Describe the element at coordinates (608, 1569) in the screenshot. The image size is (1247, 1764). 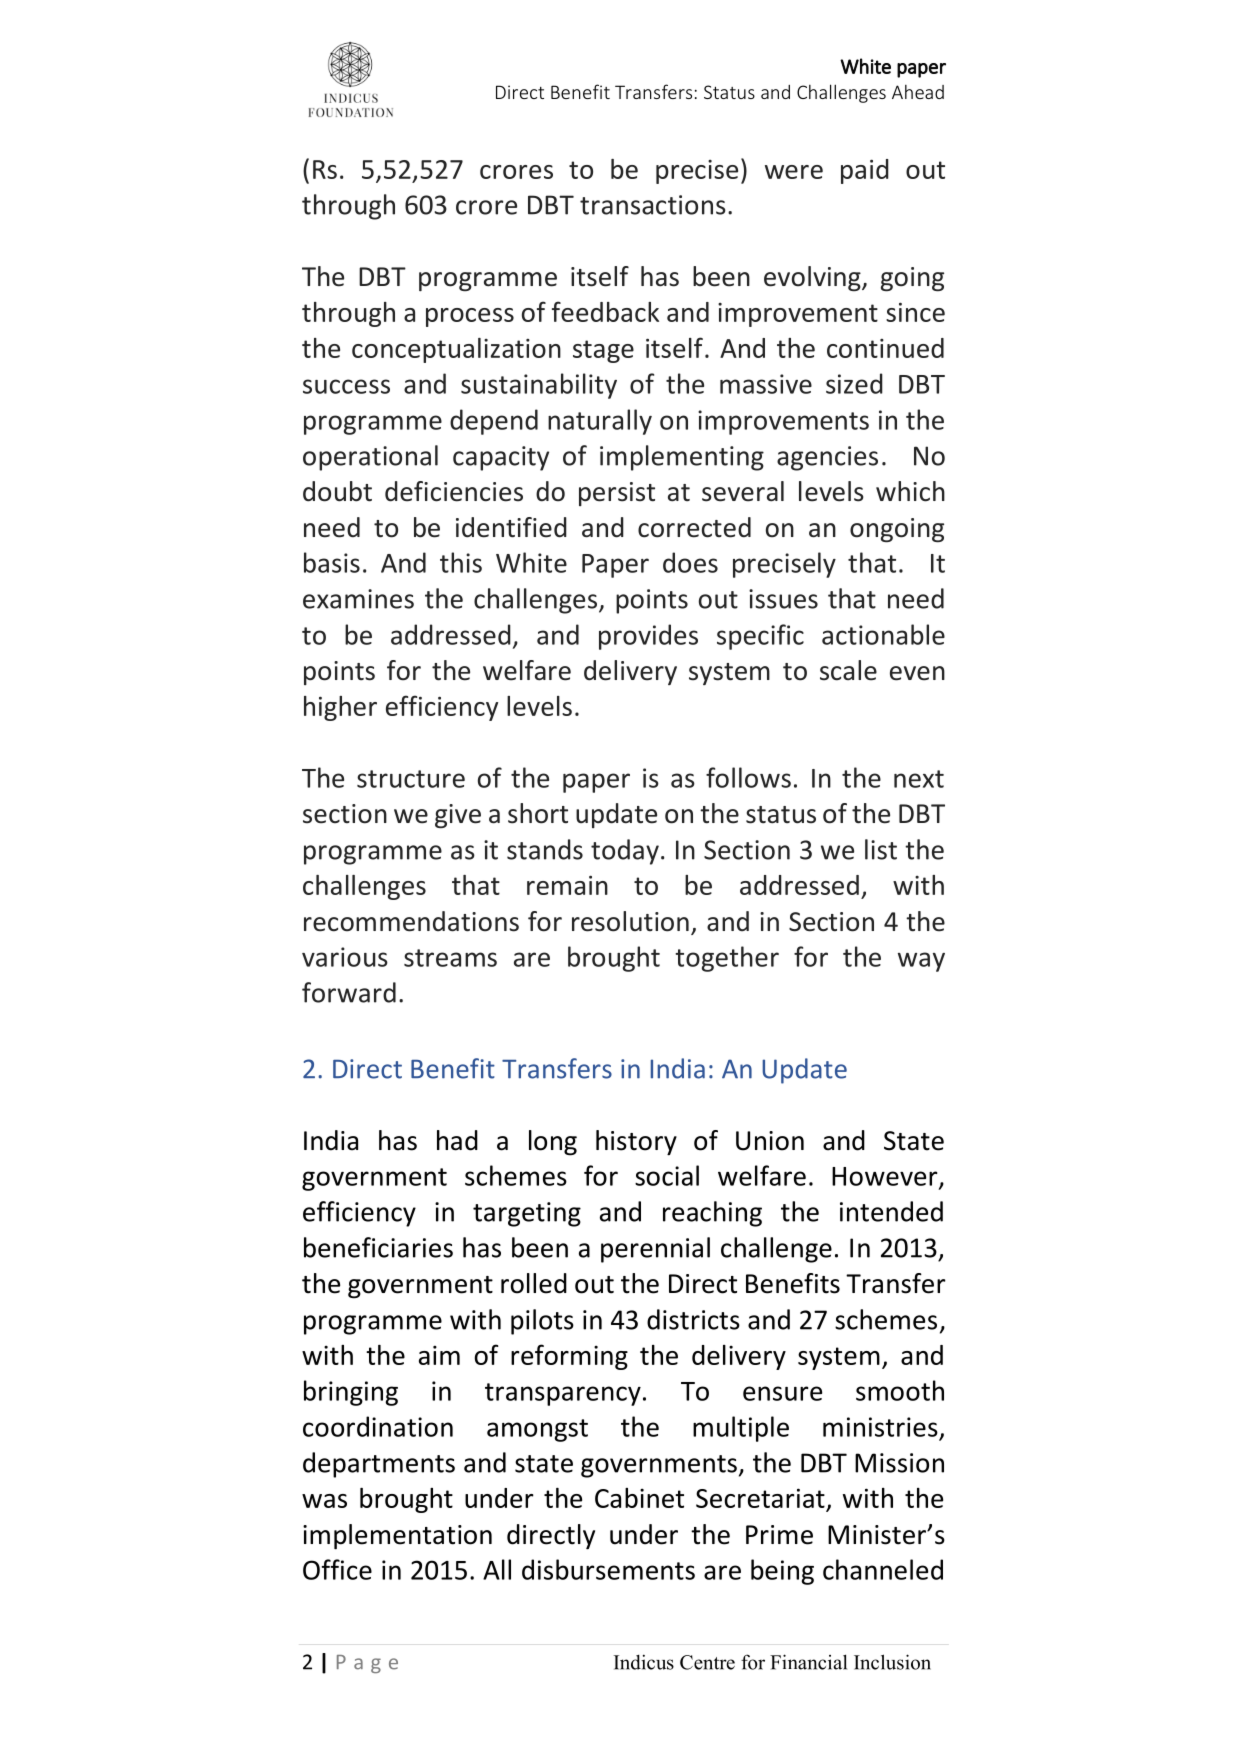
I see `disbursements` at that location.
